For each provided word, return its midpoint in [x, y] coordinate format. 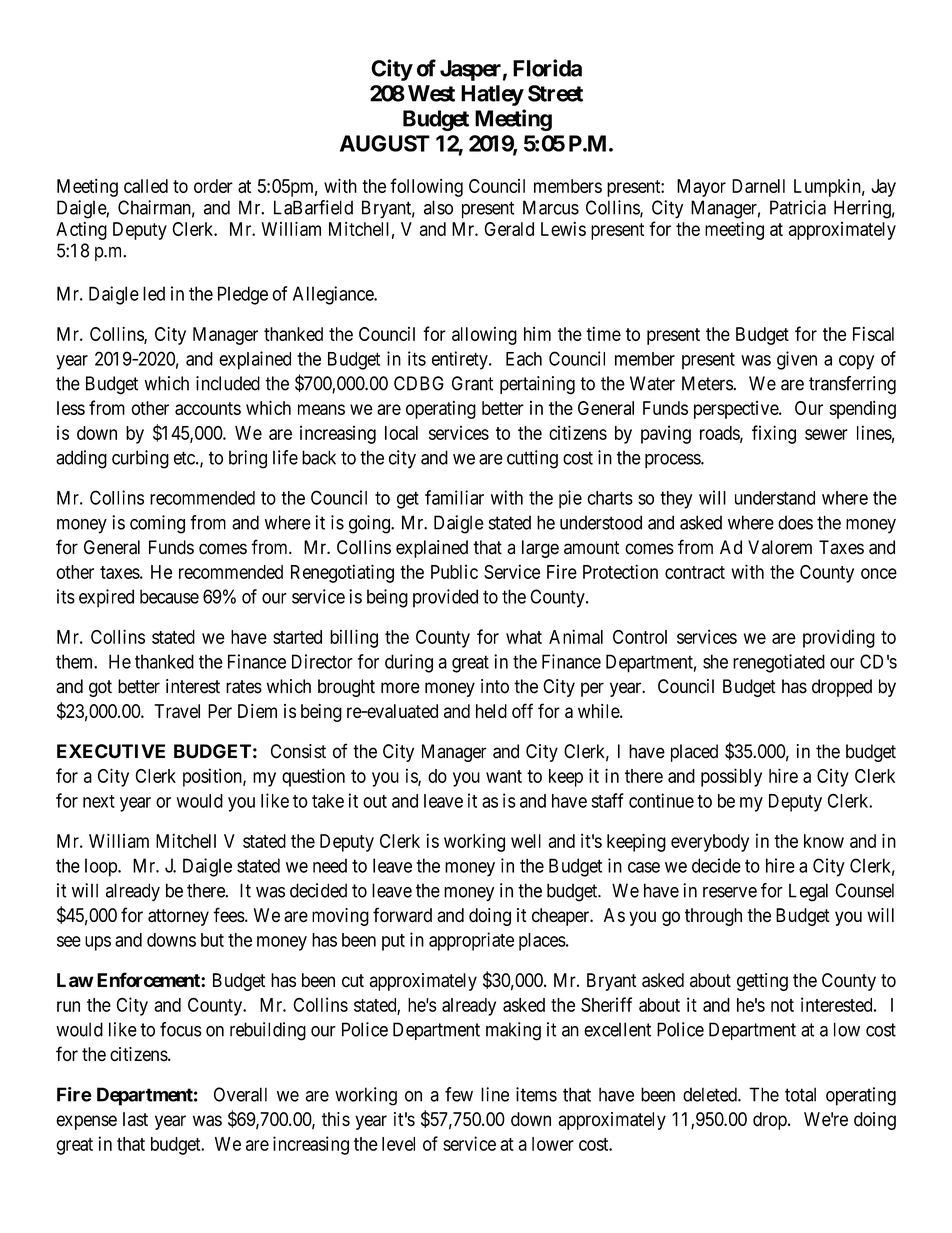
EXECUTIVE [111, 751]
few [459, 1094]
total [800, 1094]
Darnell [758, 186]
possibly [731, 777]
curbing [140, 459]
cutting [532, 459]
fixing [774, 434]
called [146, 186]
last [135, 1119]
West [431, 93]
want [504, 776]
